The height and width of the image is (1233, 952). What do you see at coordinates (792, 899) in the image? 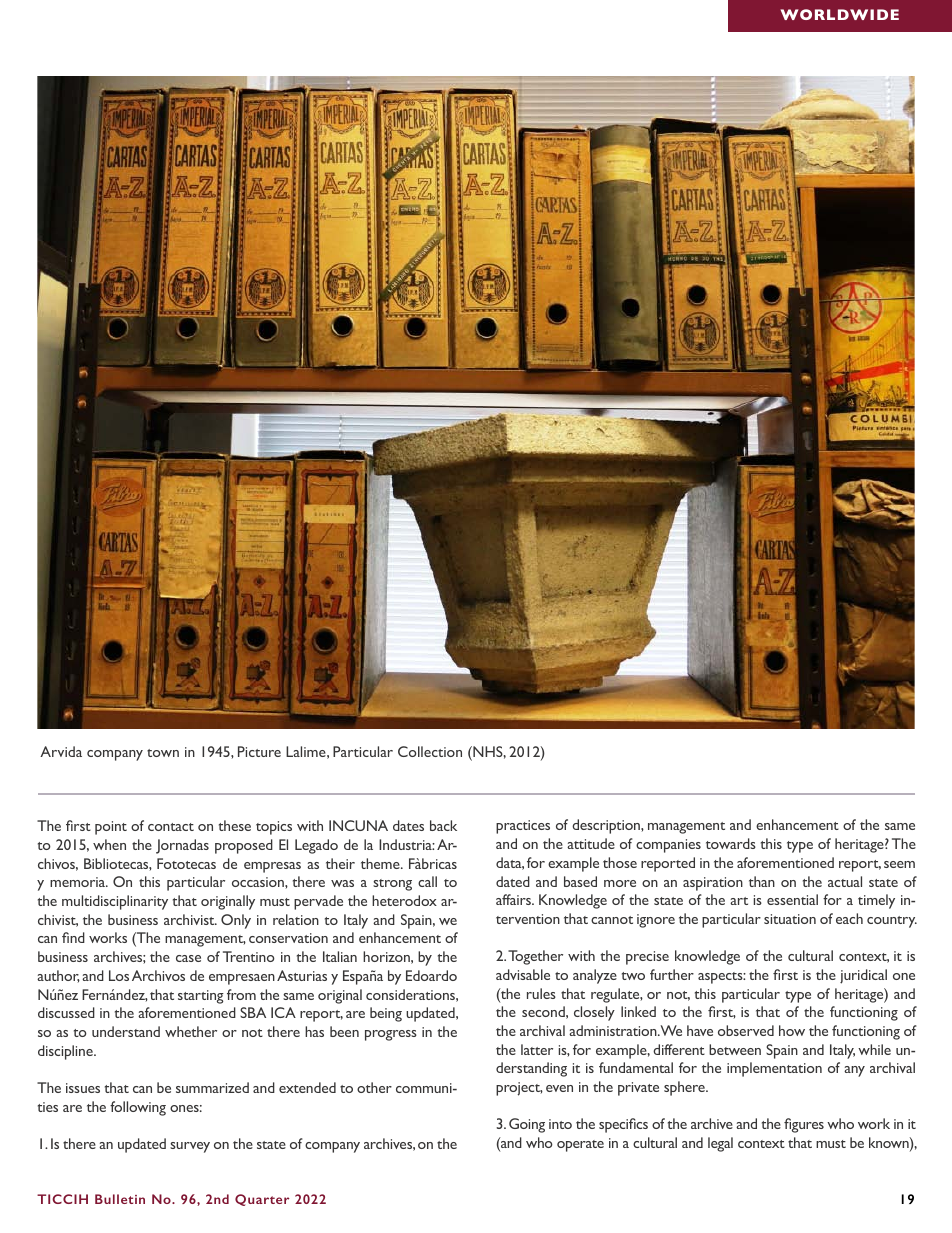
I see `essential` at bounding box center [792, 899].
